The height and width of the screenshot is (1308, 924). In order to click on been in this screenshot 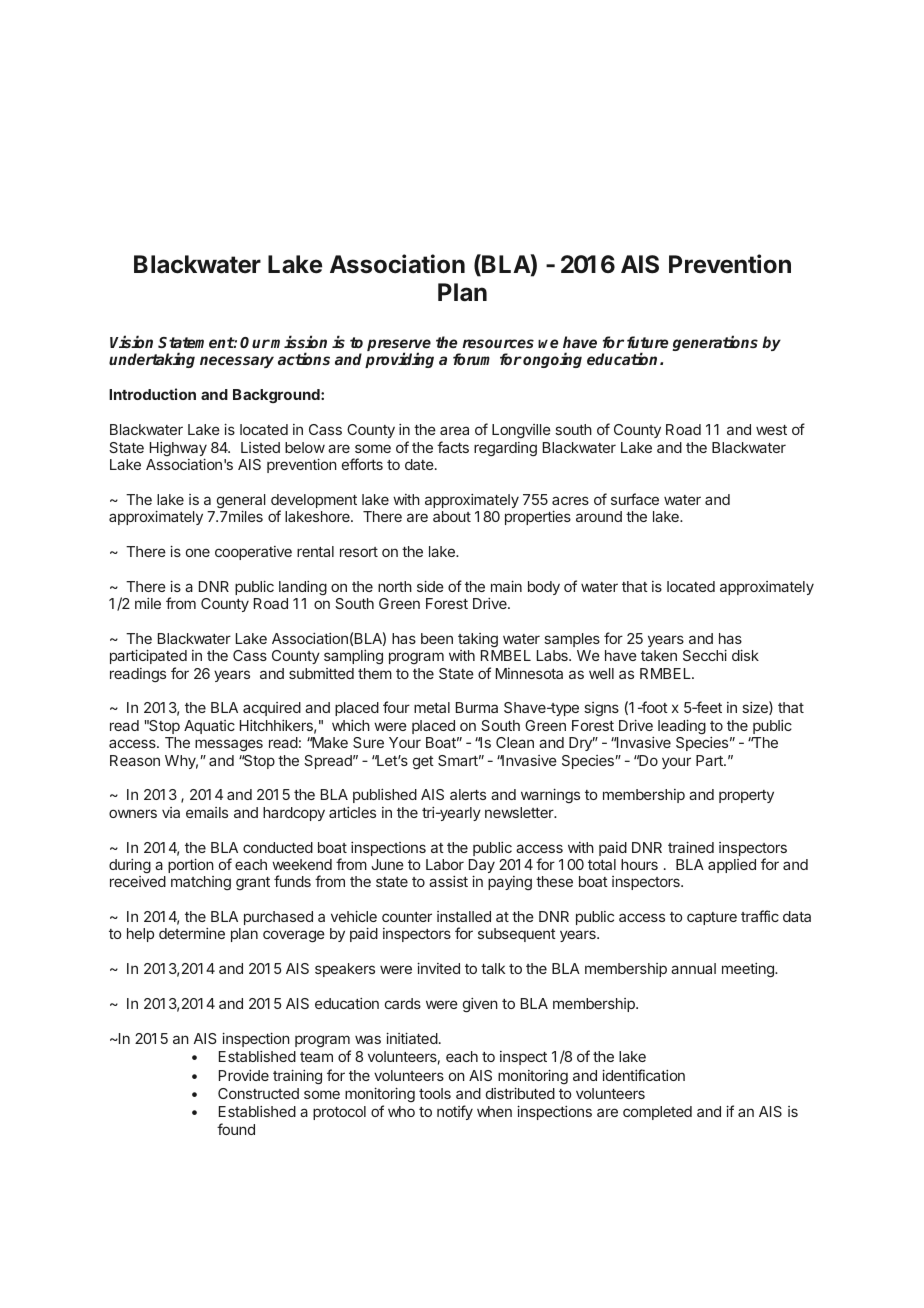, I will do `click(437, 638)`.
